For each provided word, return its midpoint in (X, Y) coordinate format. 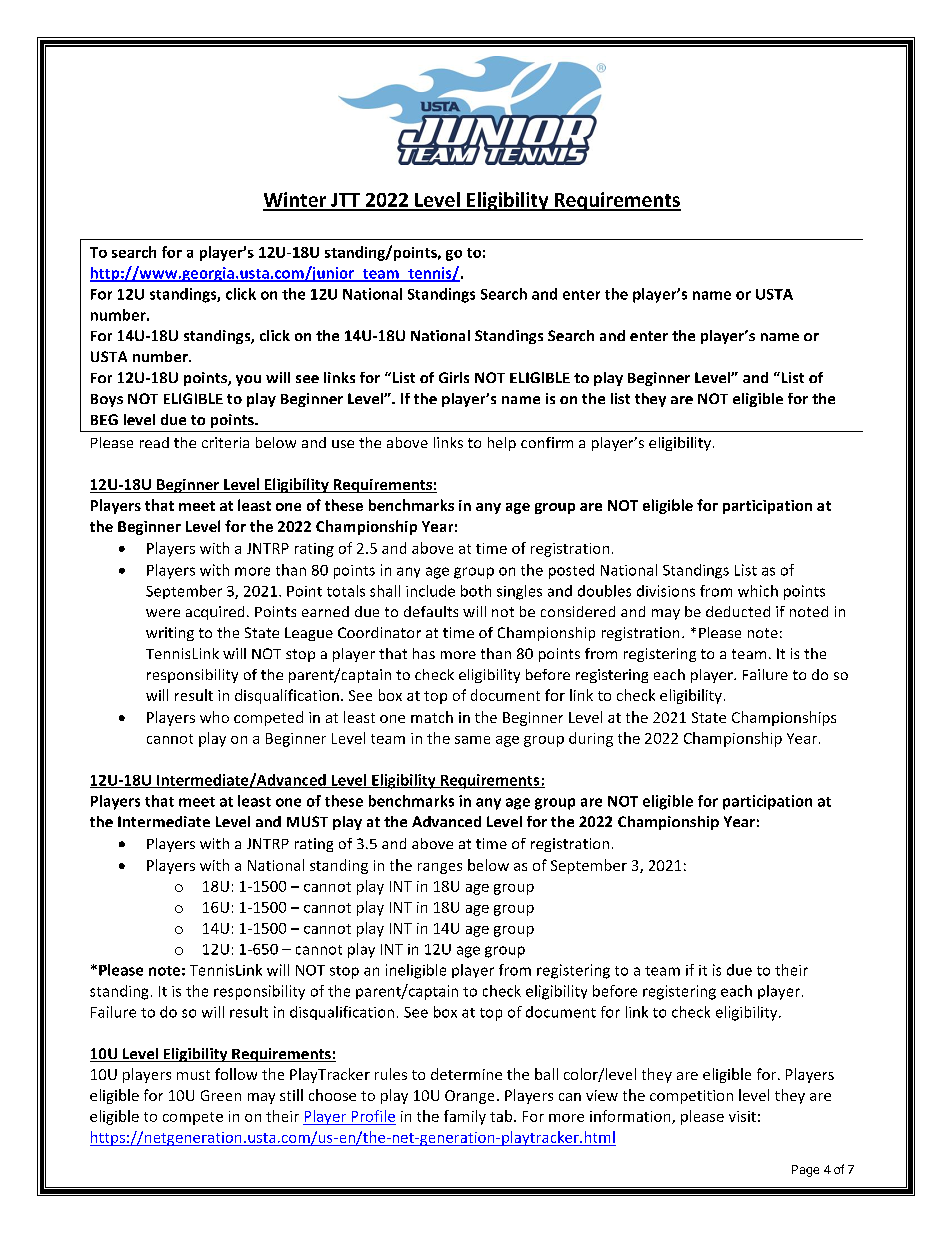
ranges (440, 868)
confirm (547, 442)
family (465, 1117)
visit (742, 1116)
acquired (215, 613)
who (214, 717)
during (591, 739)
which (758, 591)
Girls (454, 377)
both (476, 591)
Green (221, 1095)
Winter (296, 201)
